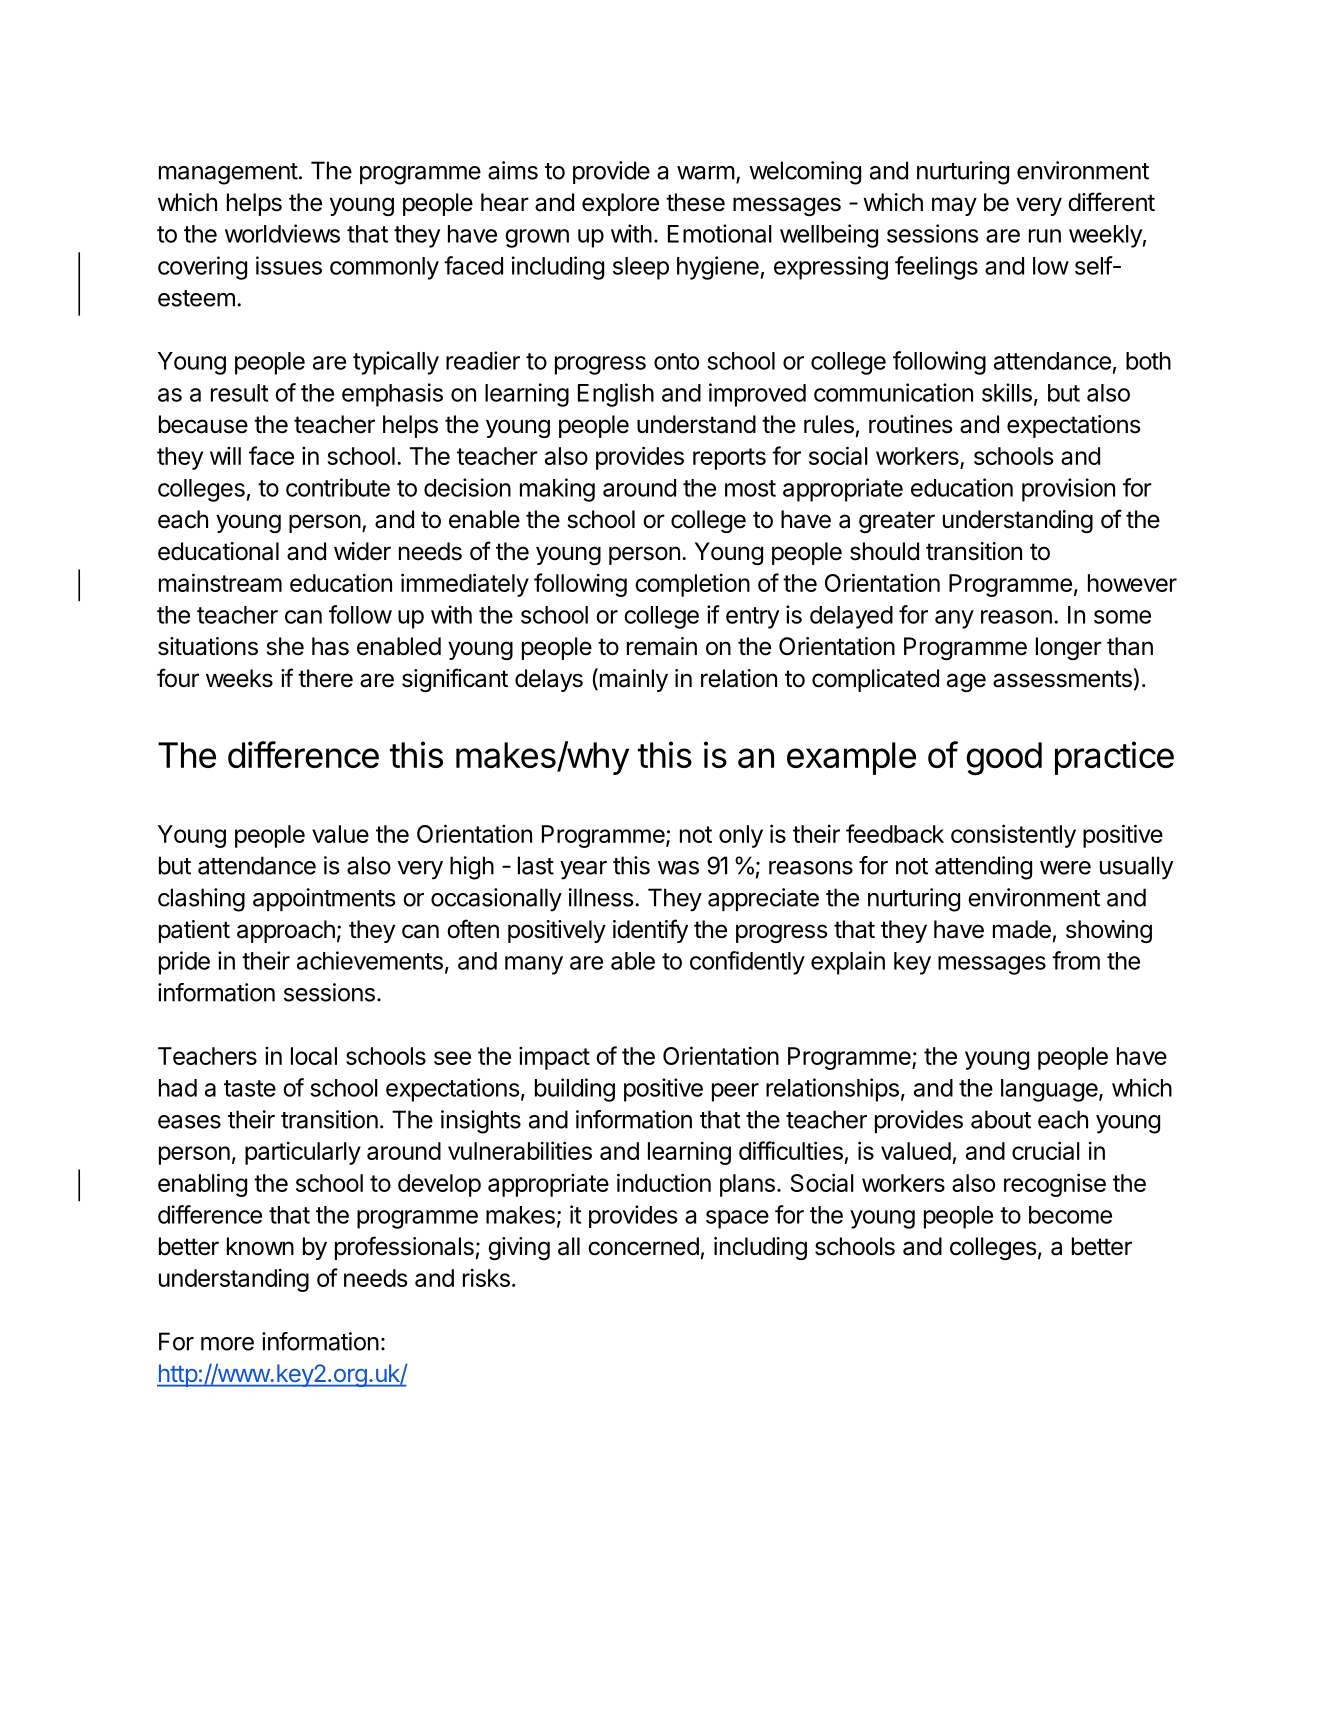  What do you see at coordinates (227, 1344) in the screenshot?
I see `more` at bounding box center [227, 1344].
